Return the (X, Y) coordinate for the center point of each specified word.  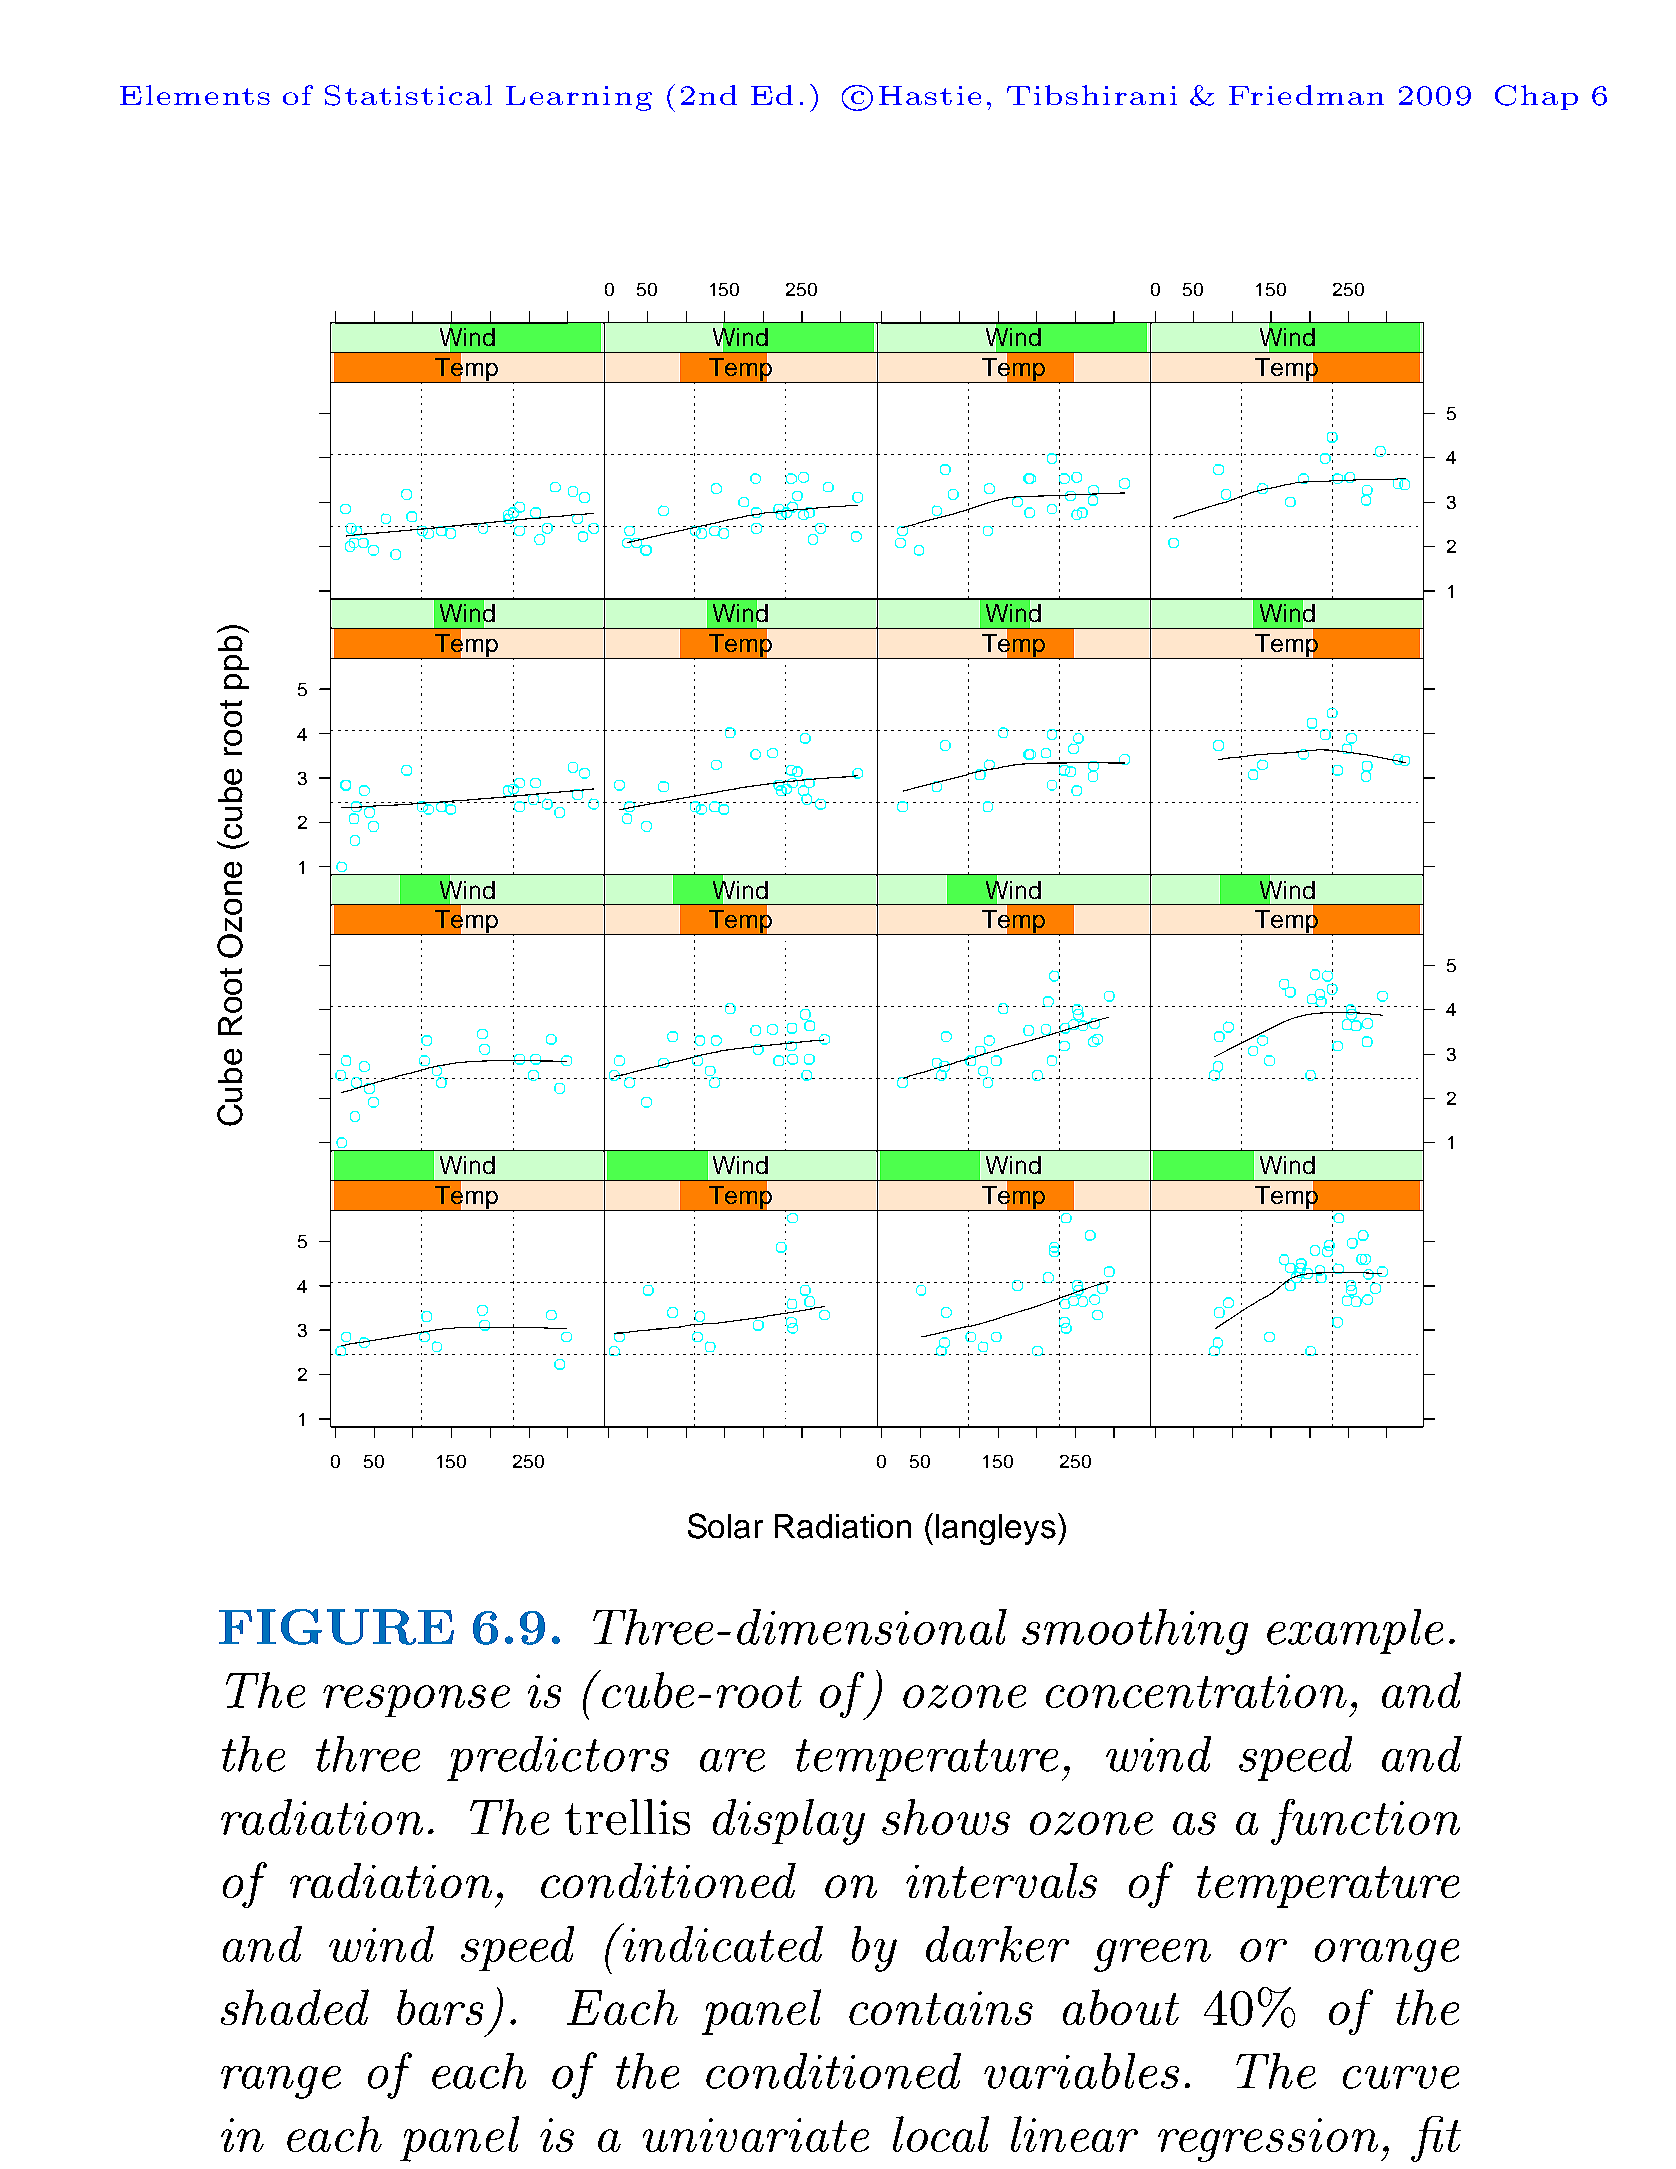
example (1355, 1631)
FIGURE (336, 1627)
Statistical (408, 95)
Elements (195, 95)
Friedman (1306, 95)
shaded (295, 2007)
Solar (725, 1526)
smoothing (1135, 1632)
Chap (1536, 97)
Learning (579, 98)
